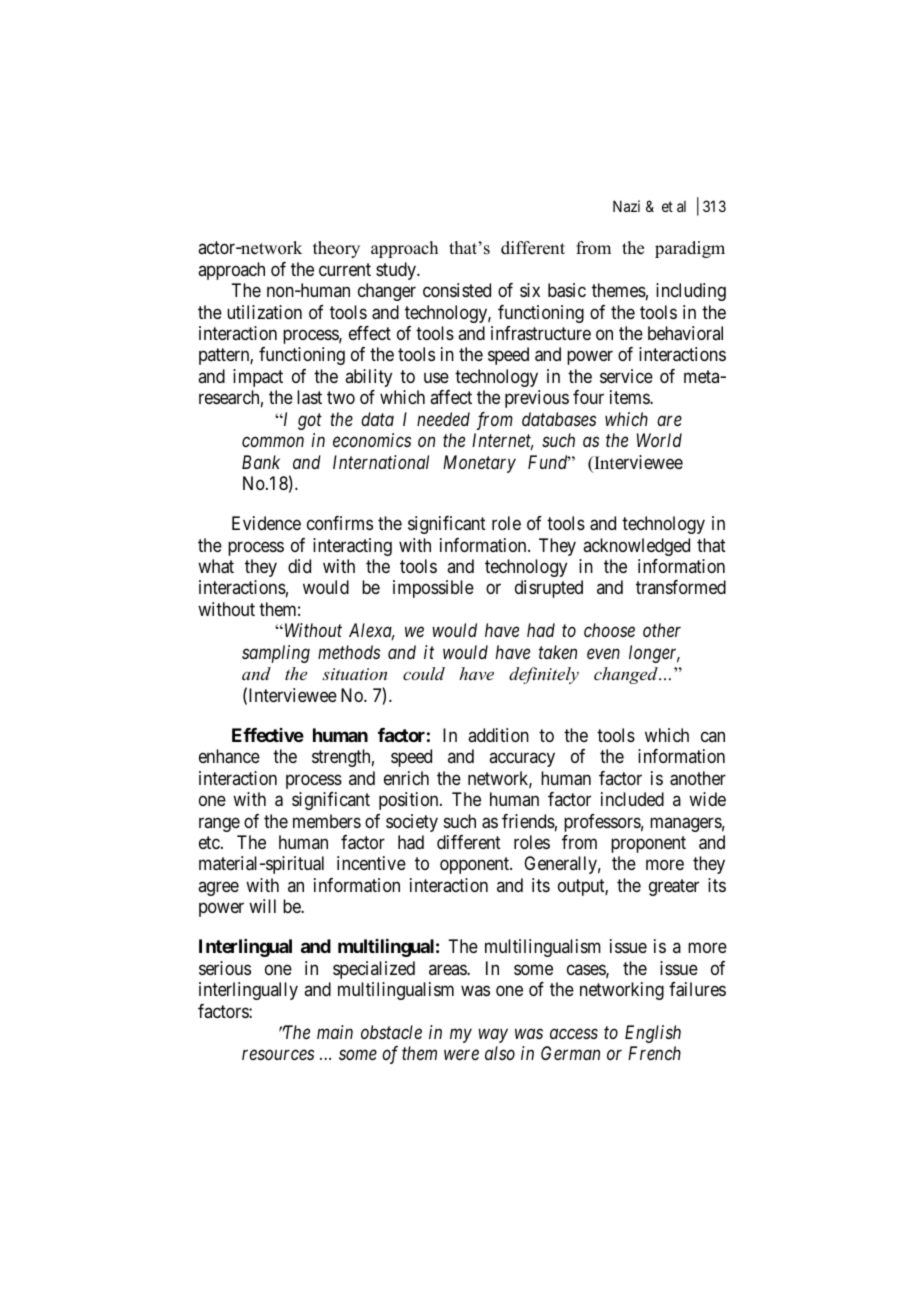 This document has width=924, height=1308. I want to click on resources, so click(278, 1055).
